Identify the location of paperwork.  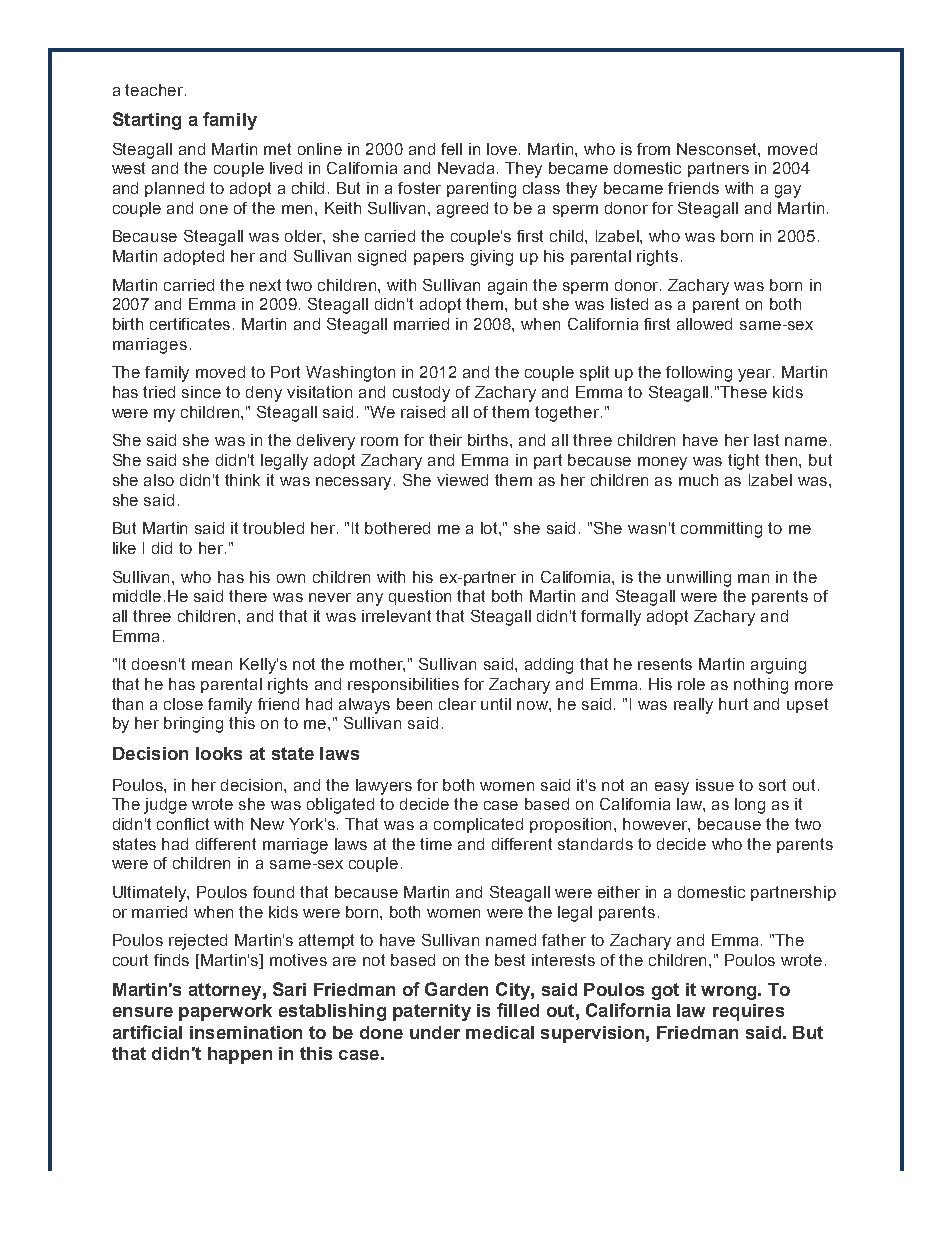
(225, 1012).
